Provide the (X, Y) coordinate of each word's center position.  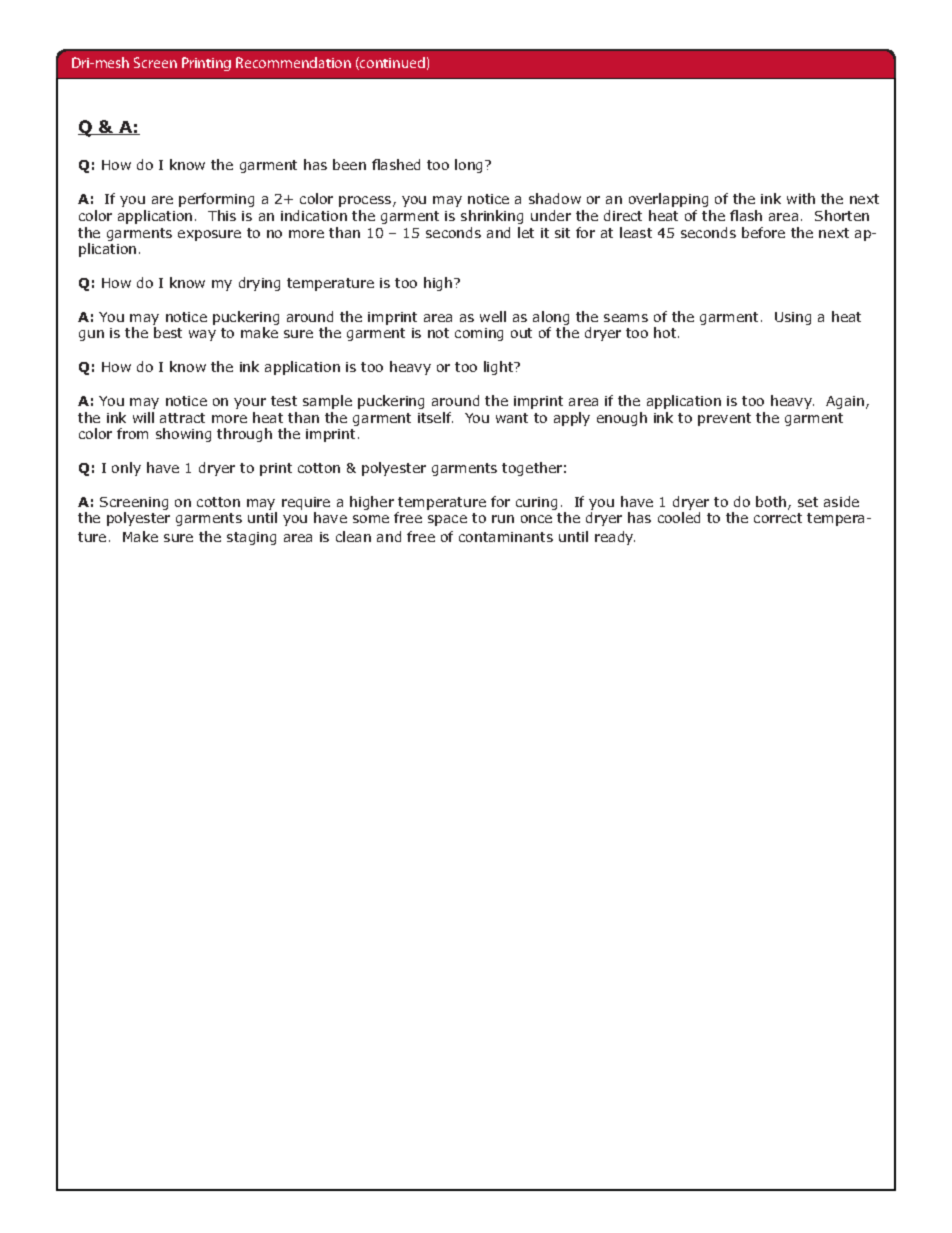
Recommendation (293, 62)
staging (251, 538)
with (801, 198)
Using (793, 318)
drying (259, 284)
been (349, 164)
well (493, 316)
